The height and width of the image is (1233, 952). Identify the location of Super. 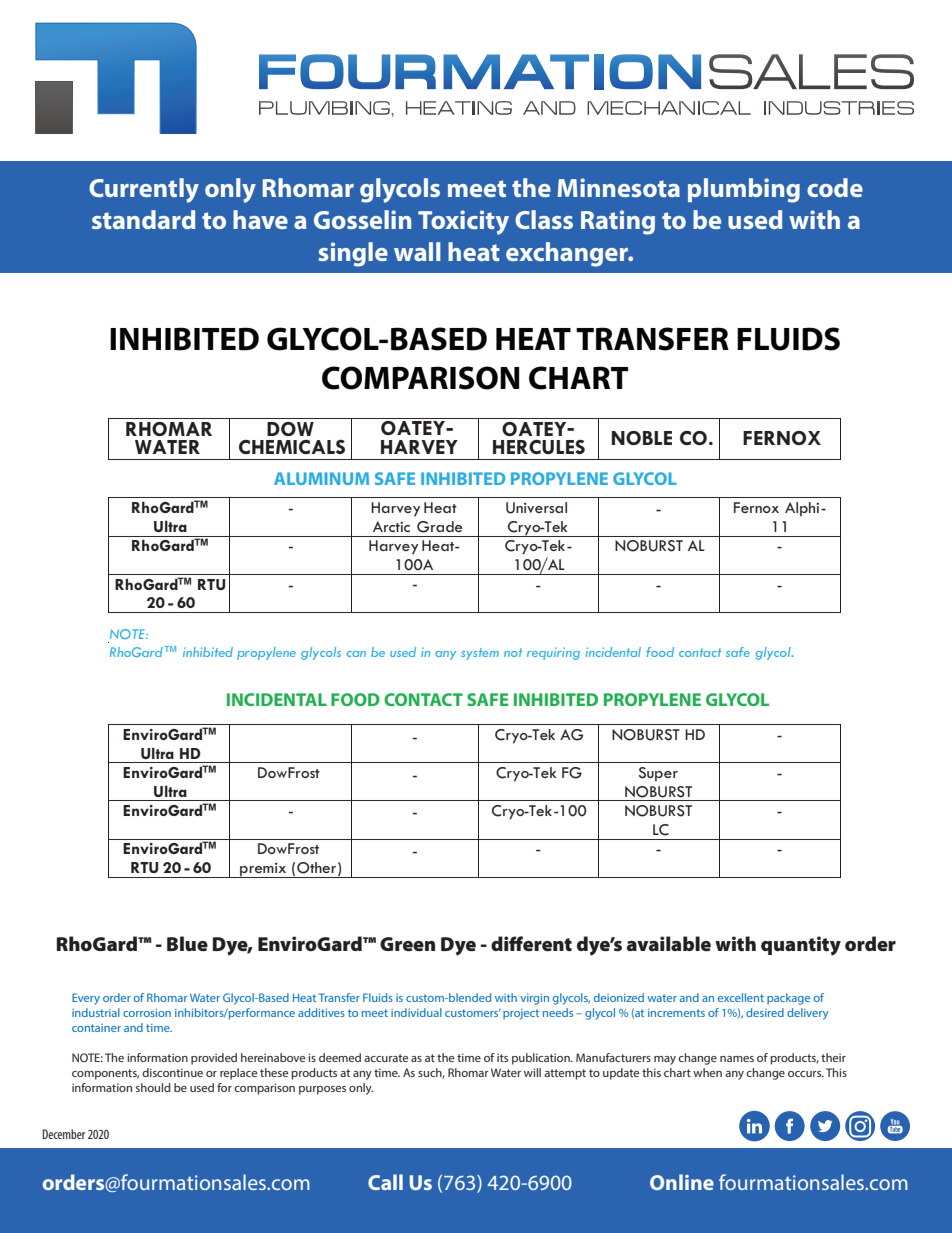
(658, 774).
